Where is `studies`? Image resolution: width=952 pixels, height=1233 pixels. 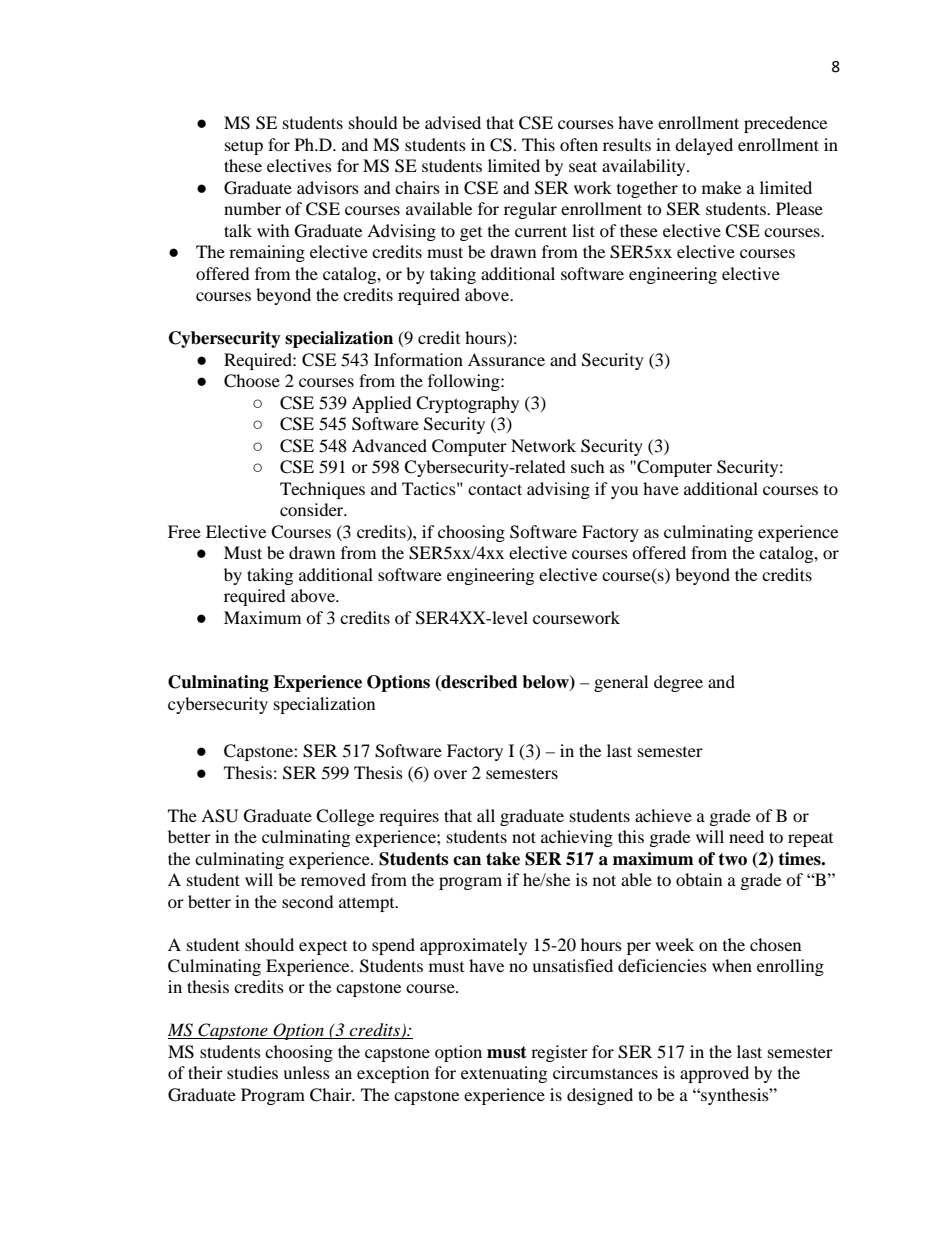
studies is located at coordinates (252, 1072).
